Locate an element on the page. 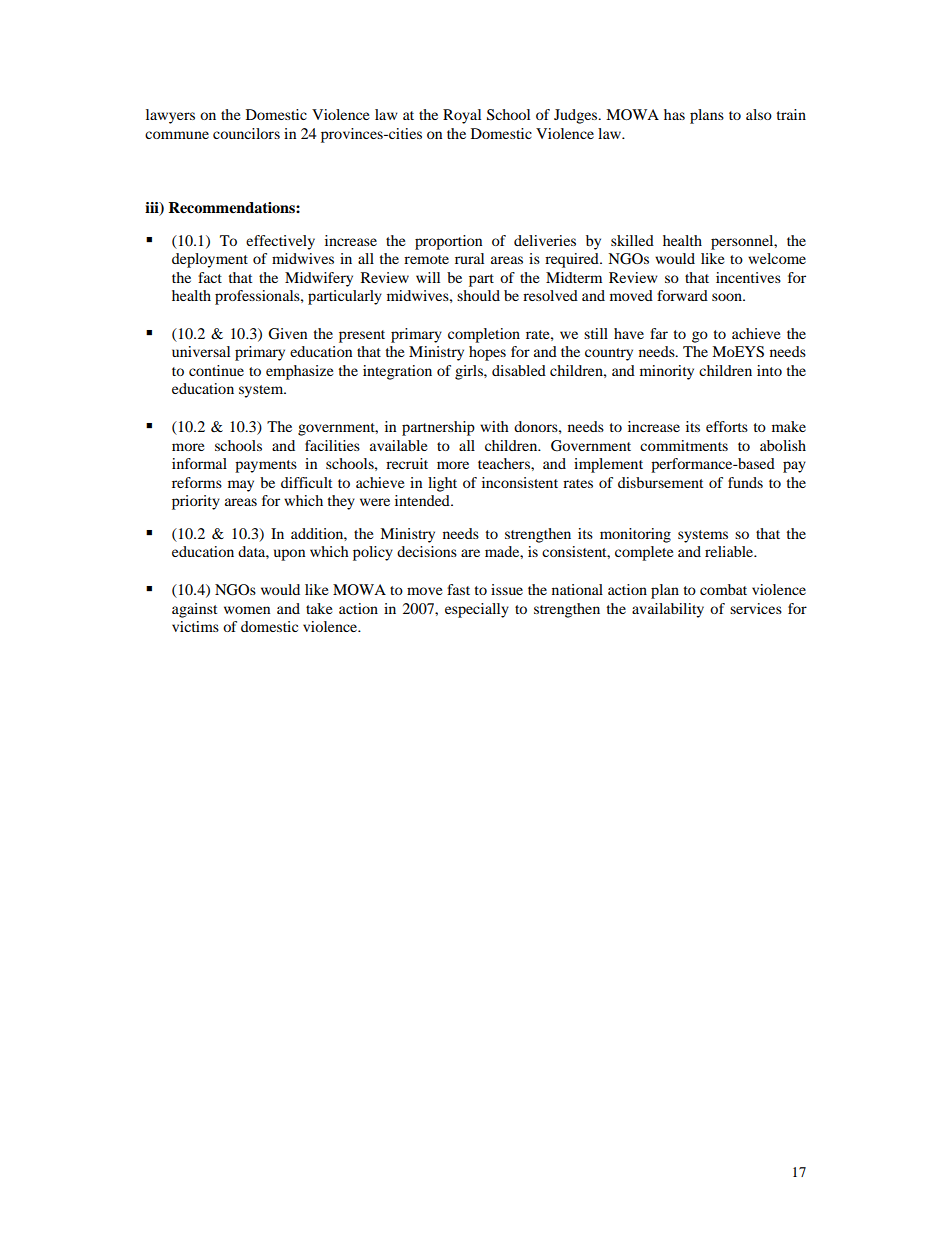  Royal is located at coordinates (462, 116).
